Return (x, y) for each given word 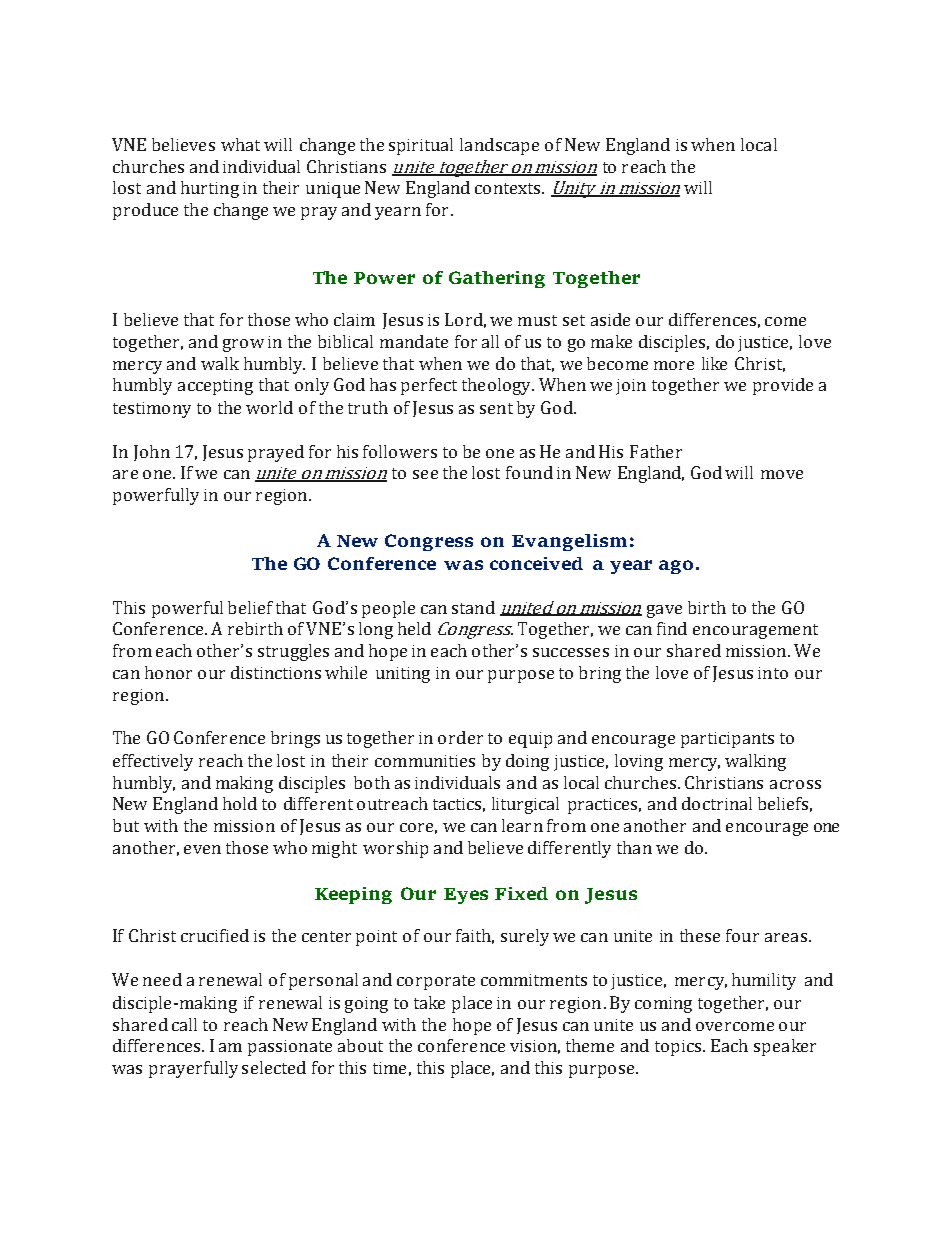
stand (473, 607)
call (184, 1024)
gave (664, 611)
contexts (509, 188)
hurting (210, 189)
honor (168, 672)
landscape (499, 146)
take (429, 1002)
